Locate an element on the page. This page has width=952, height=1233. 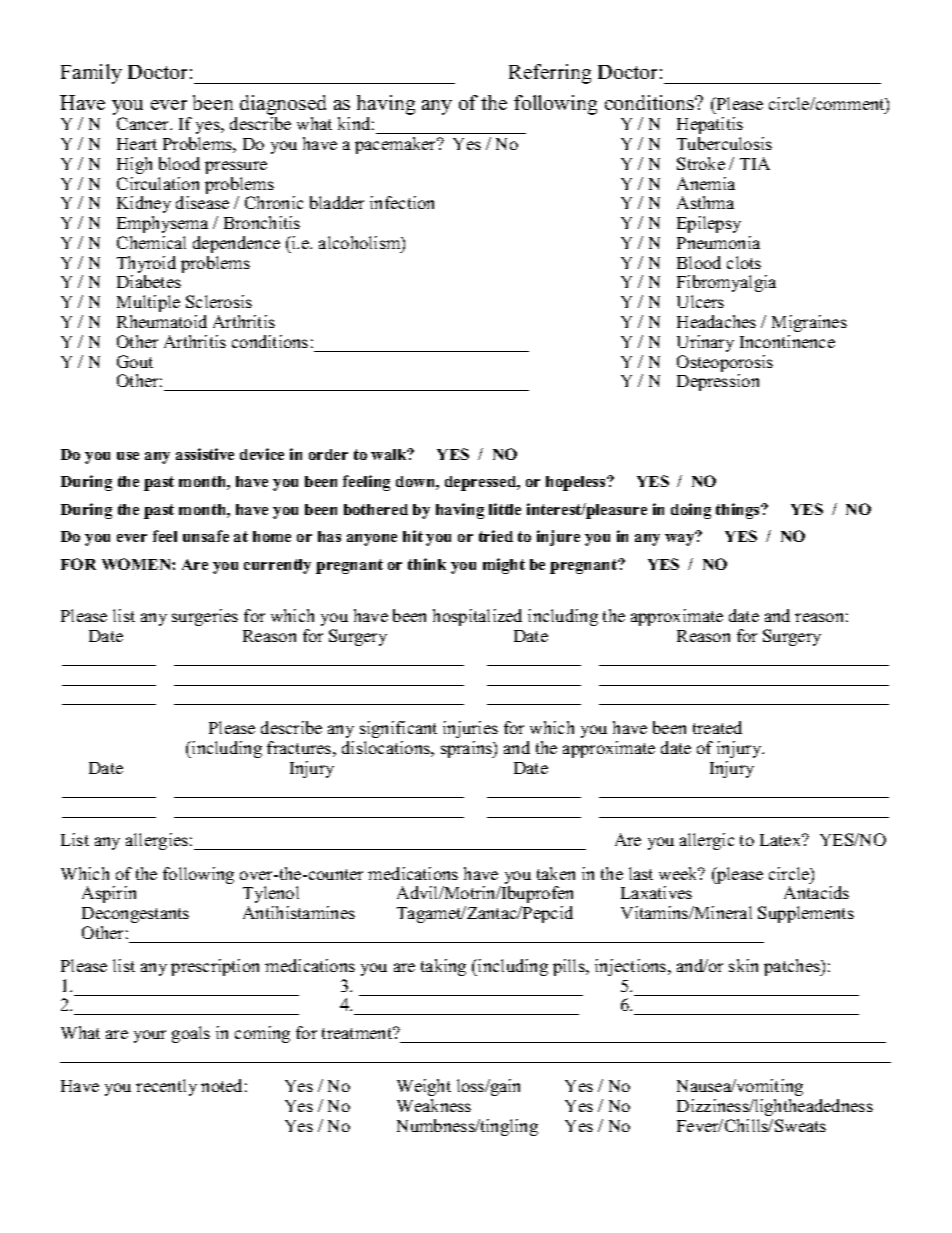
Hepatitis is located at coordinates (710, 125).
